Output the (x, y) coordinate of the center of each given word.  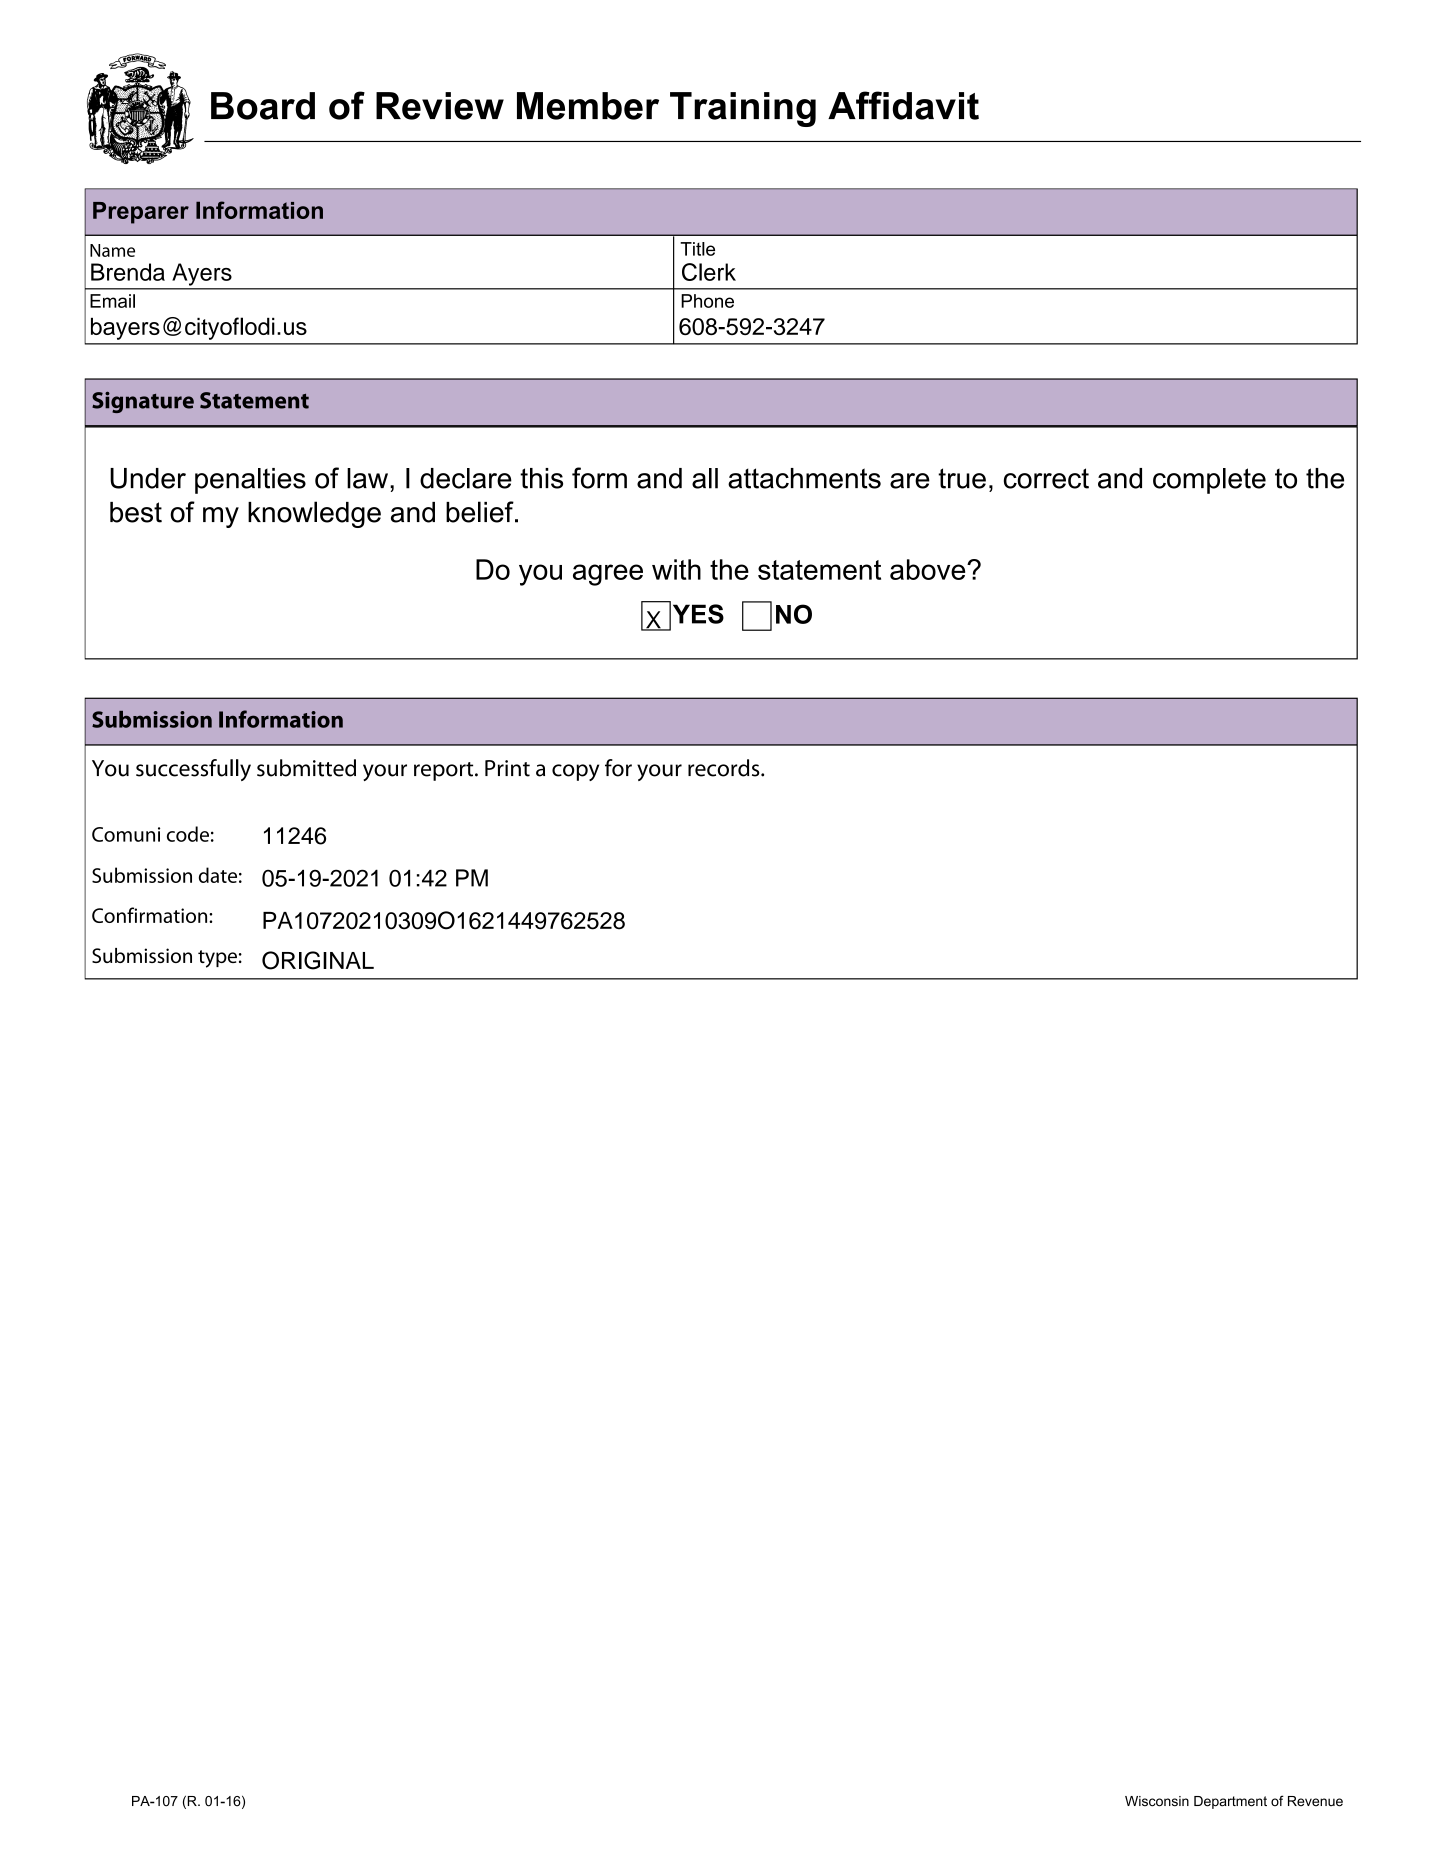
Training (743, 109)
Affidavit (903, 105)
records (725, 768)
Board (263, 106)
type (217, 959)
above (929, 569)
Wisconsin (1157, 1801)
